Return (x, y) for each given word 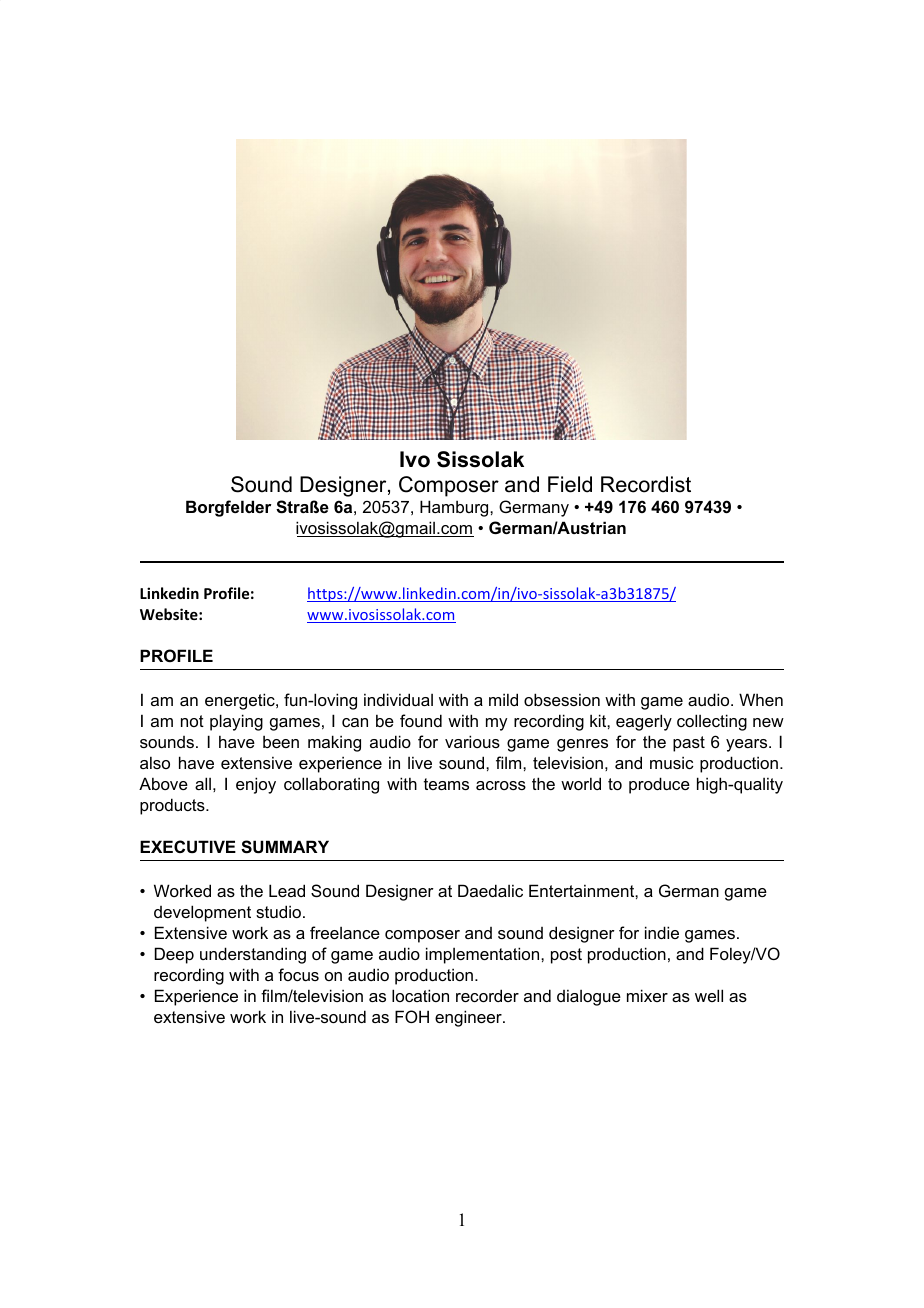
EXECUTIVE (188, 846)
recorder (487, 995)
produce (659, 785)
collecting (712, 722)
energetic (241, 701)
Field (570, 484)
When (761, 699)
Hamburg (455, 508)
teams (446, 784)
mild (503, 699)
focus (298, 974)
